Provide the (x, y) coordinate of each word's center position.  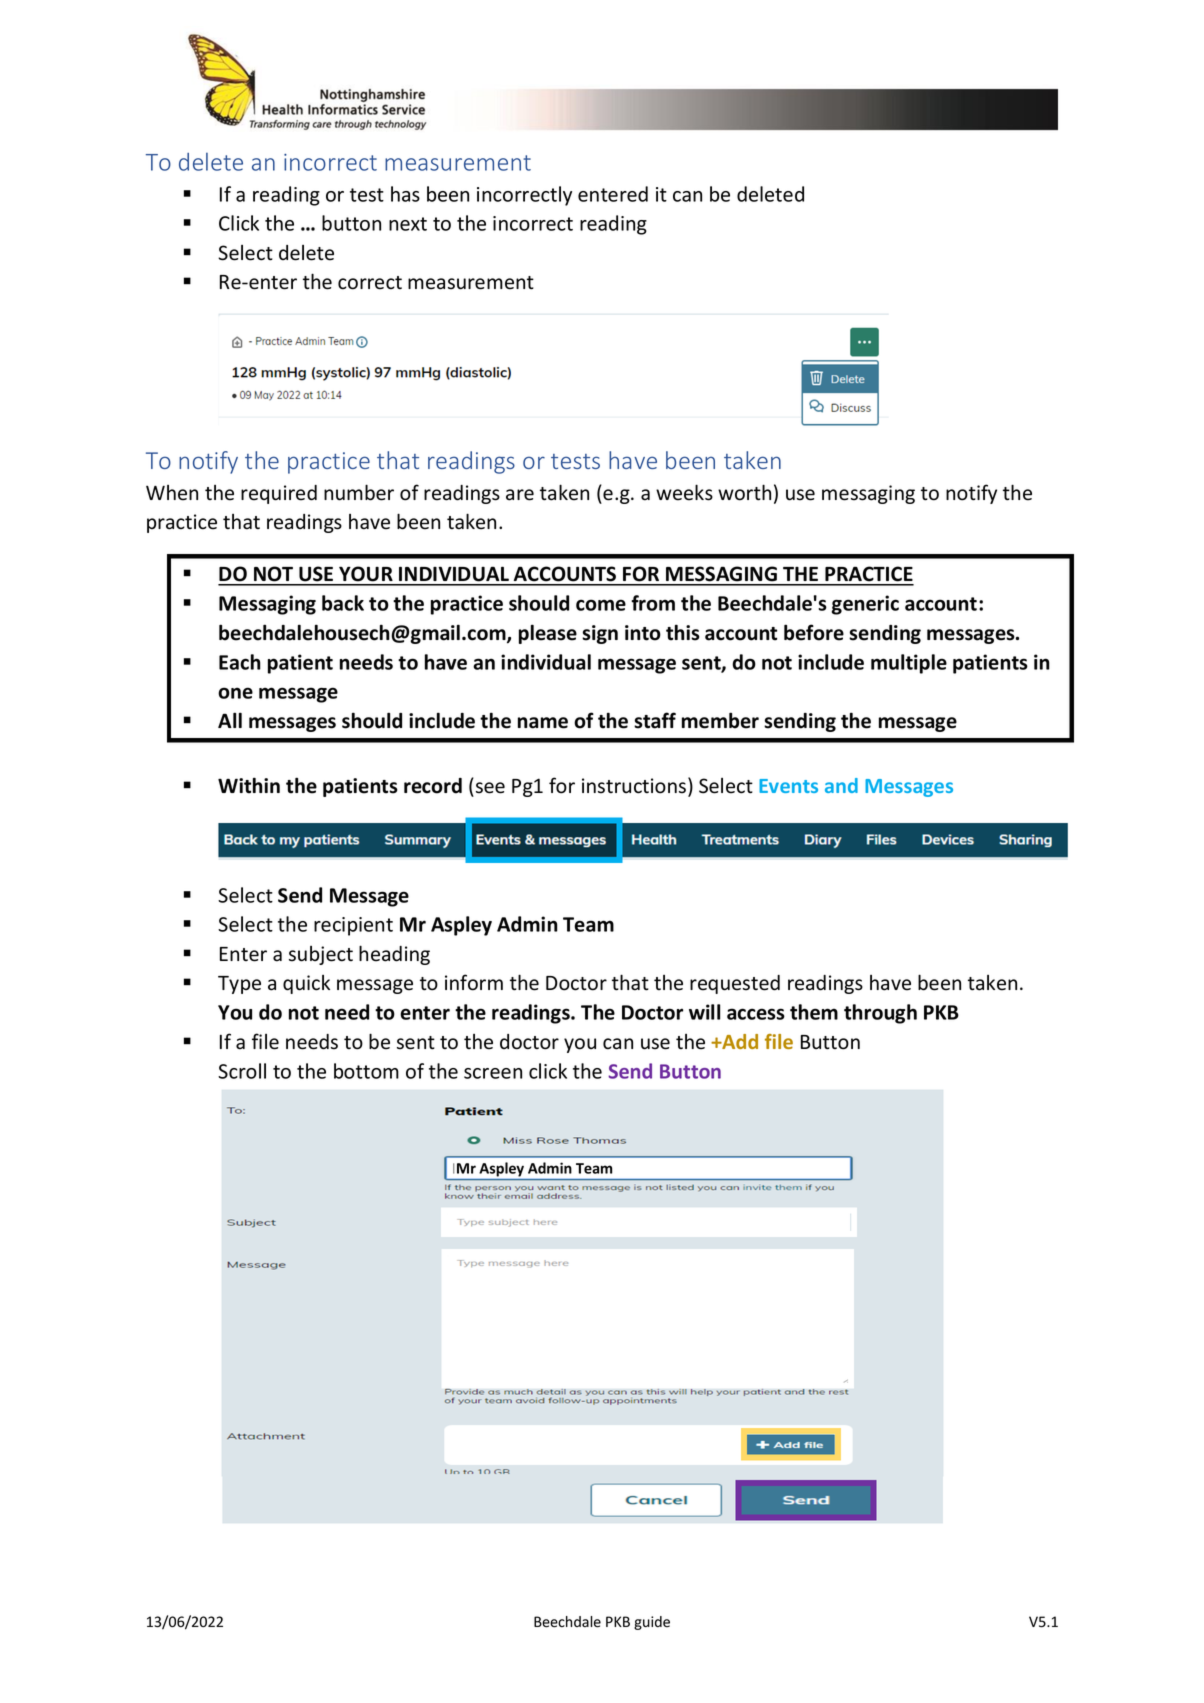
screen (493, 1073)
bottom (366, 1071)
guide (652, 1623)
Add (739, 1041)
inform (474, 982)
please (548, 634)
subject (321, 955)
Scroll (242, 1071)
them (814, 1012)
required (279, 494)
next (408, 224)
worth (744, 492)
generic (865, 605)
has (405, 194)
